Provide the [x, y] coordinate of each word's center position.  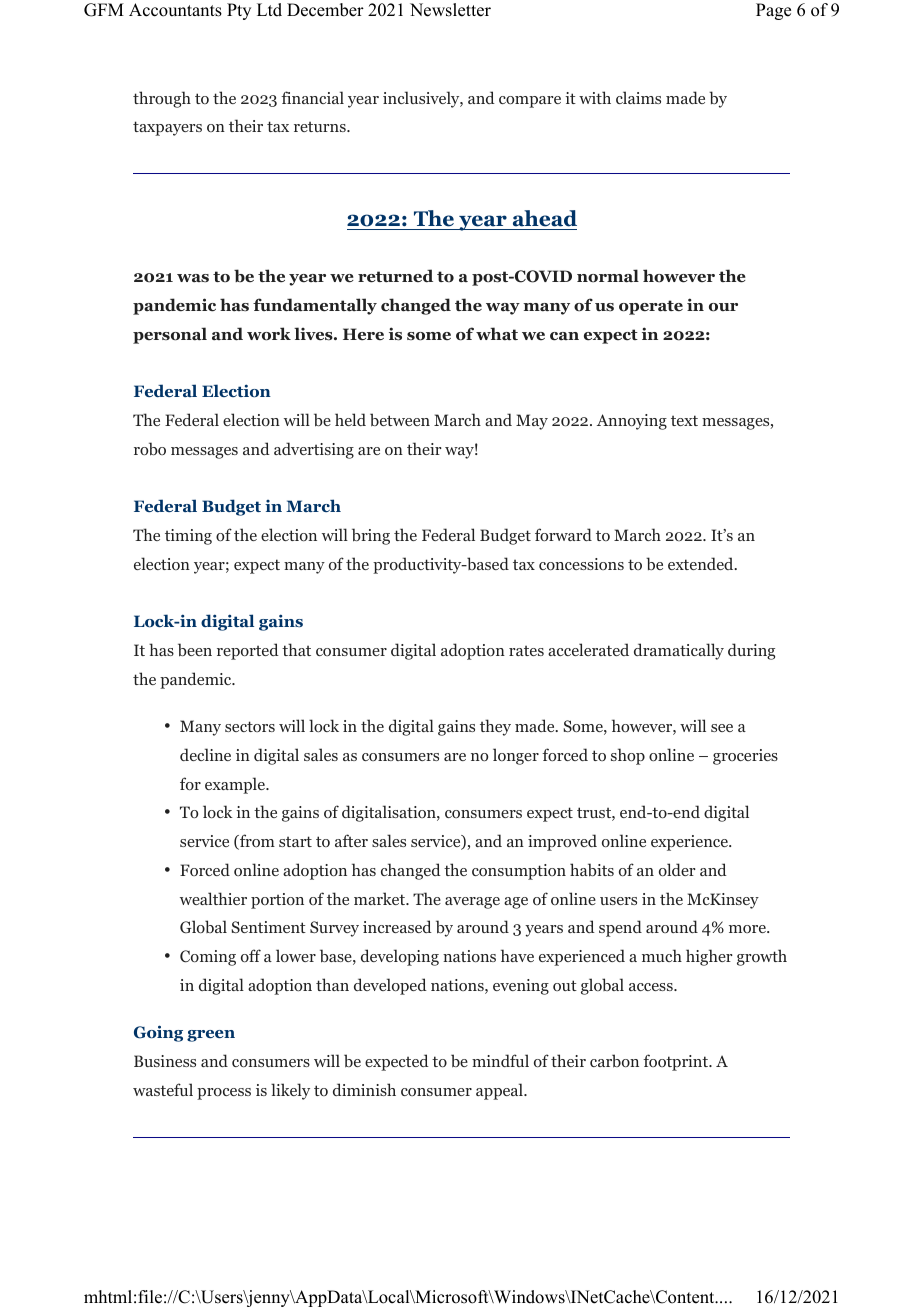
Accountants [175, 10]
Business [165, 1061]
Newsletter [450, 10]
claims [638, 97]
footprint [677, 1062]
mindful [500, 1060]
